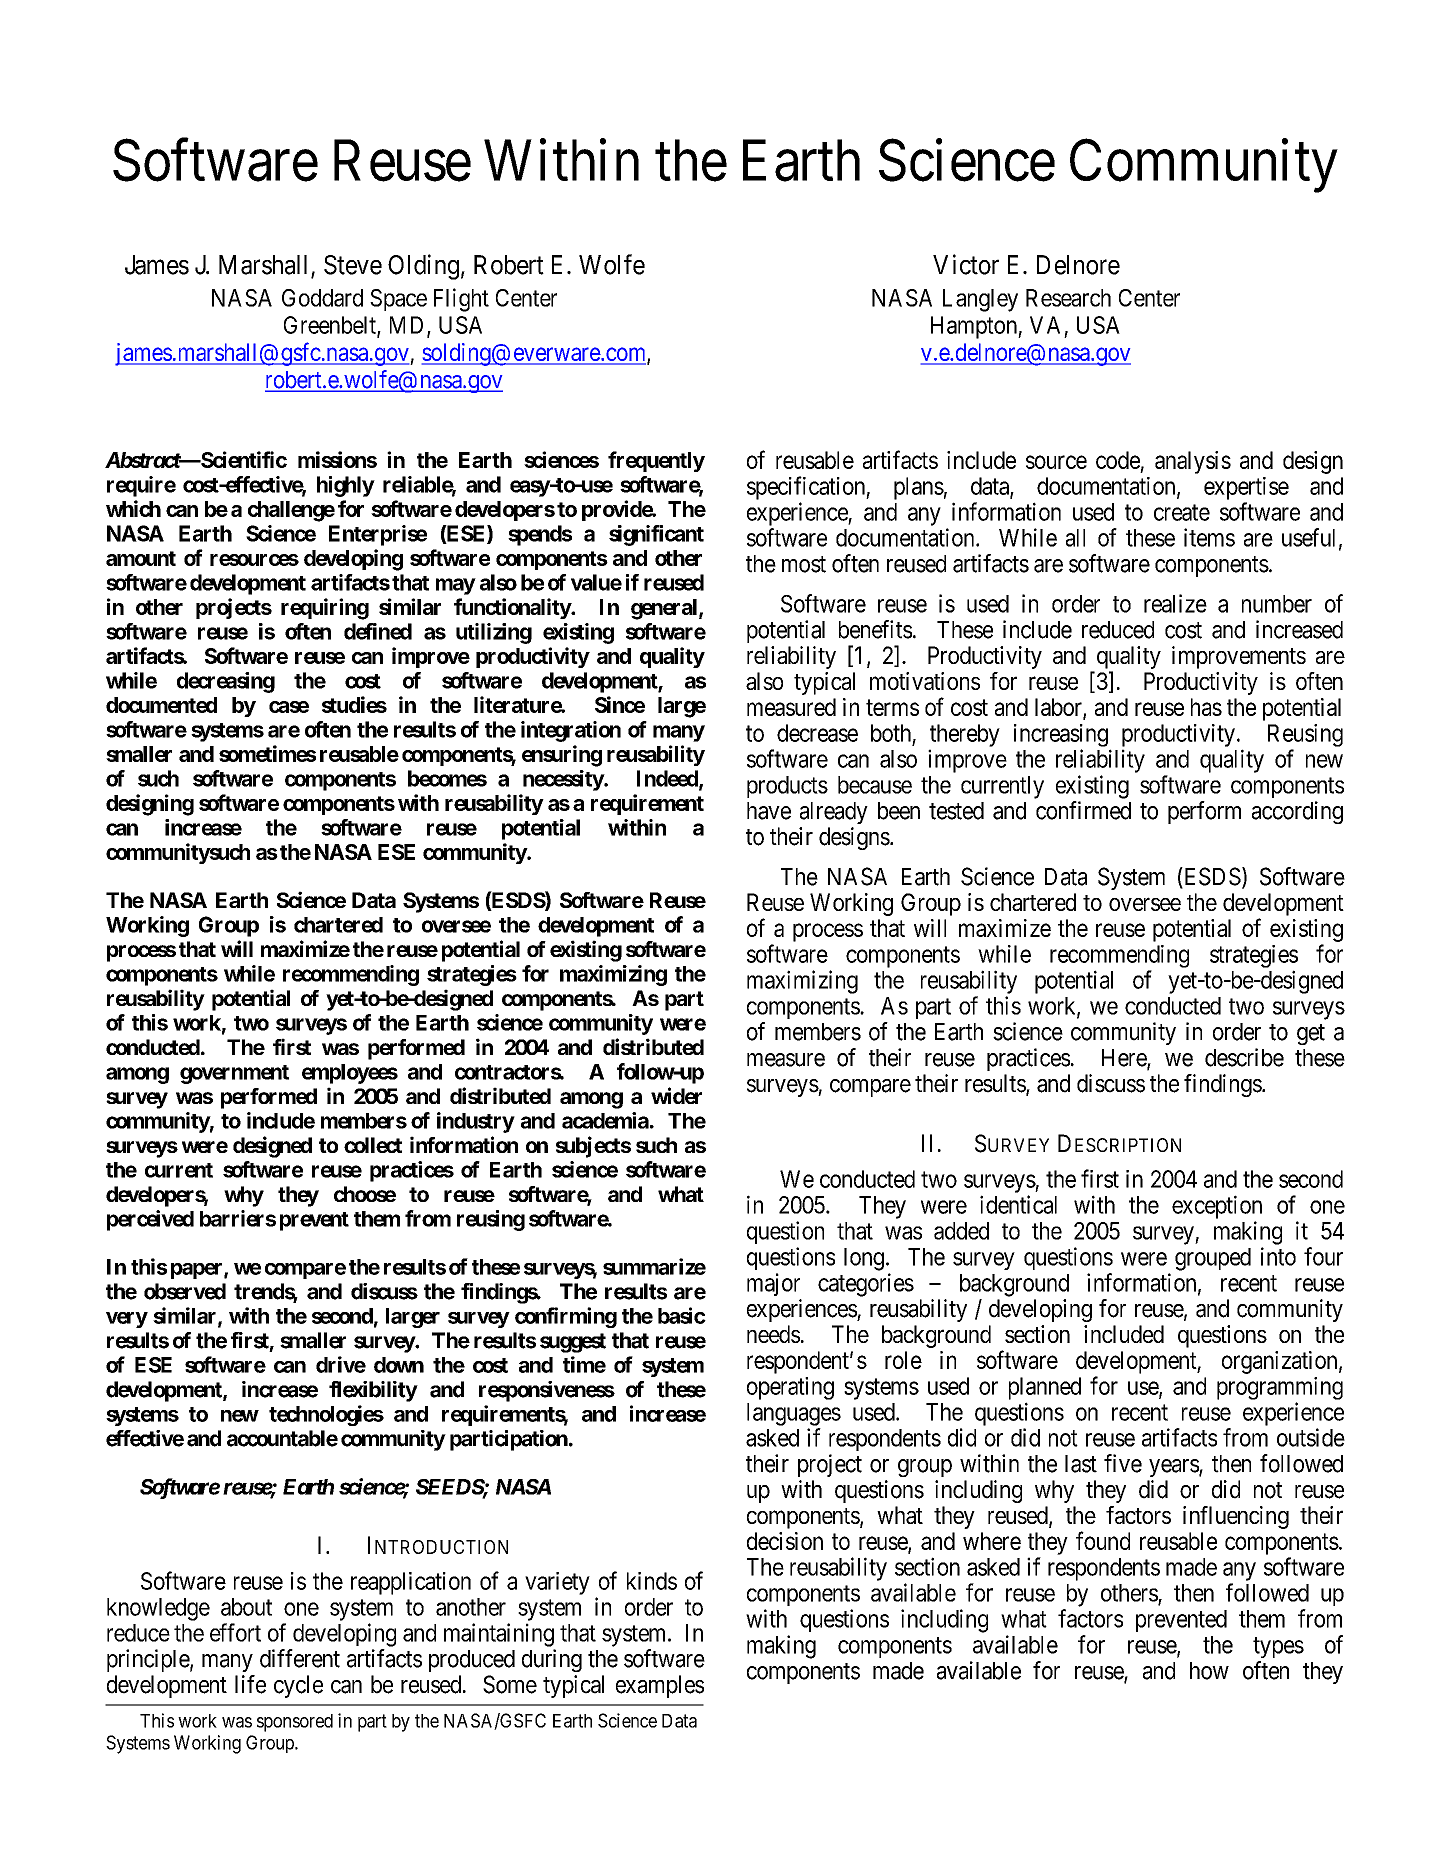  What do you see at coordinates (668, 779) in the page?
I see `Indeed` at bounding box center [668, 779].
